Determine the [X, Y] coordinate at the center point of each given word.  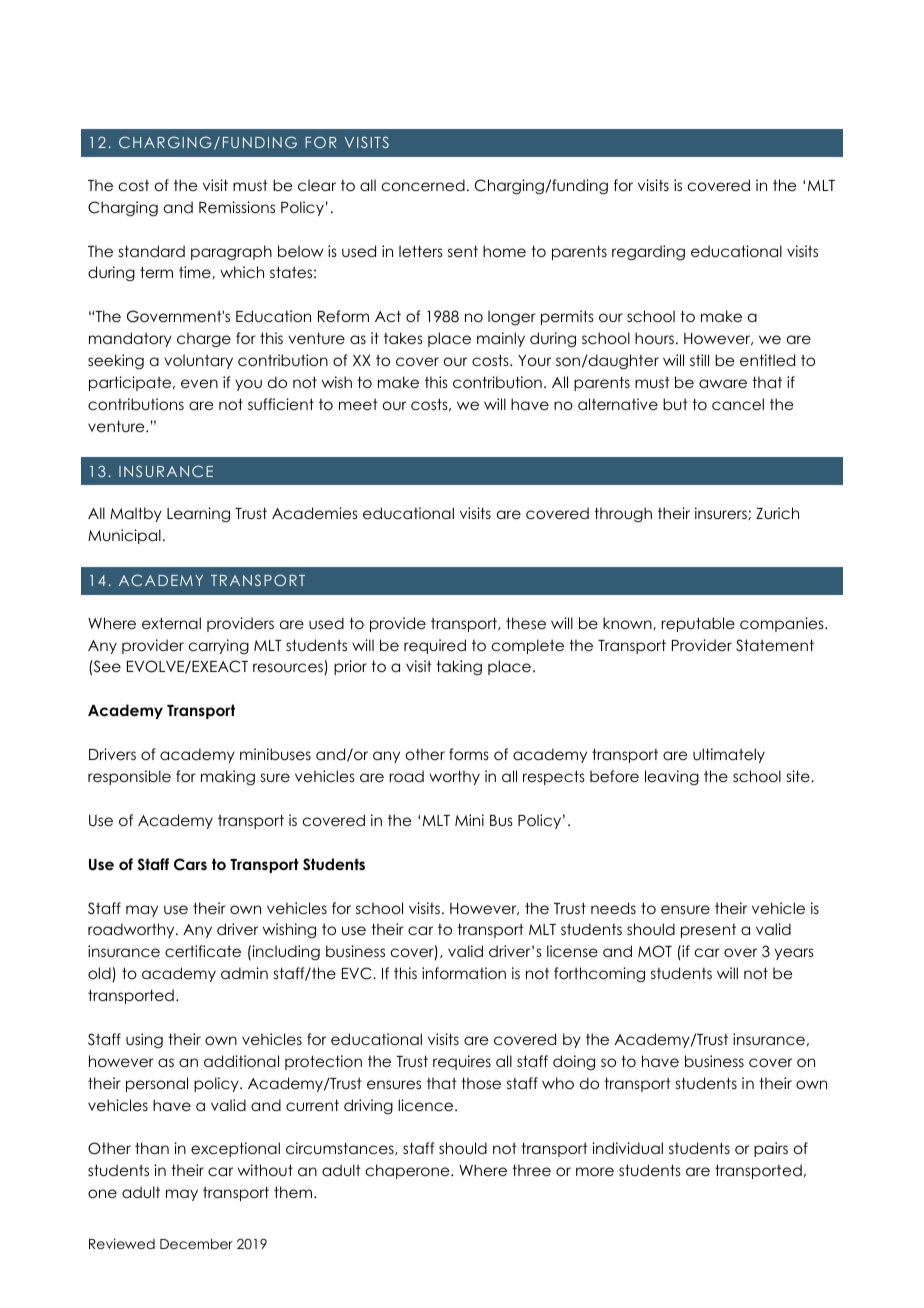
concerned [423, 185]
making [228, 778]
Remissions [237, 207]
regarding [648, 253]
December [196, 1243]
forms [469, 754]
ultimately [729, 755]
